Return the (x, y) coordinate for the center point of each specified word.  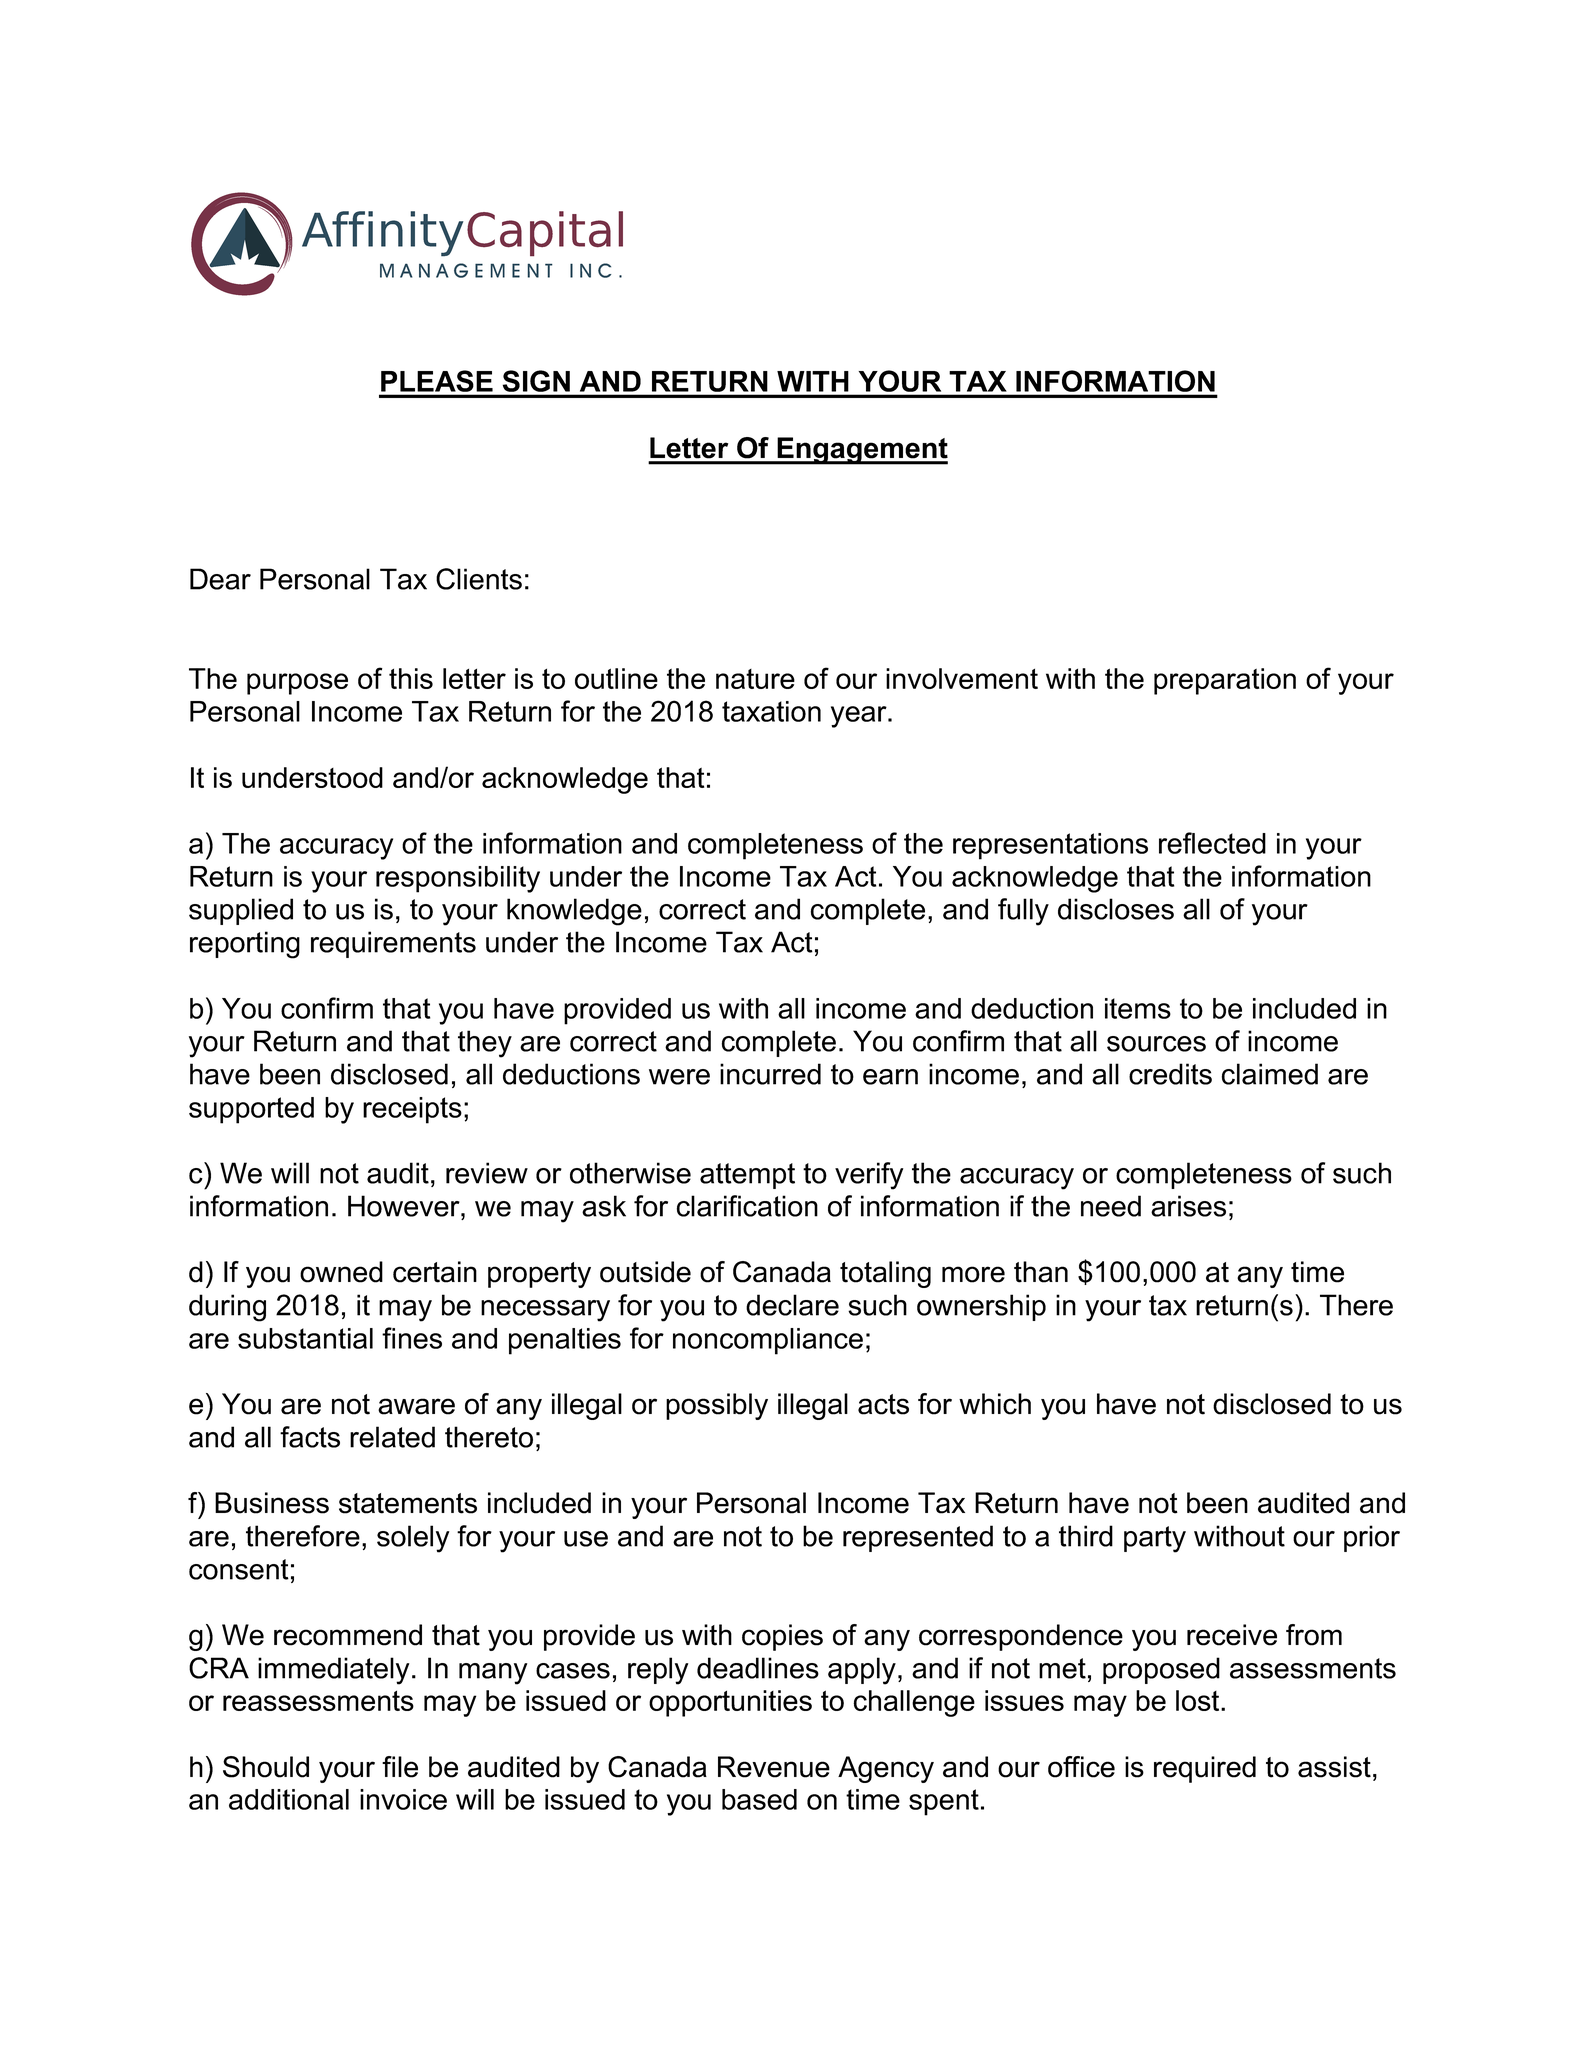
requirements (393, 944)
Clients (479, 579)
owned (341, 1272)
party (1155, 1539)
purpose (297, 684)
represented (918, 1538)
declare (792, 1305)
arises (1188, 1206)
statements (408, 1503)
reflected (1212, 843)
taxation (771, 711)
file (400, 1767)
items (1138, 1008)
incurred (770, 1074)
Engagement (861, 451)
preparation (1225, 681)
